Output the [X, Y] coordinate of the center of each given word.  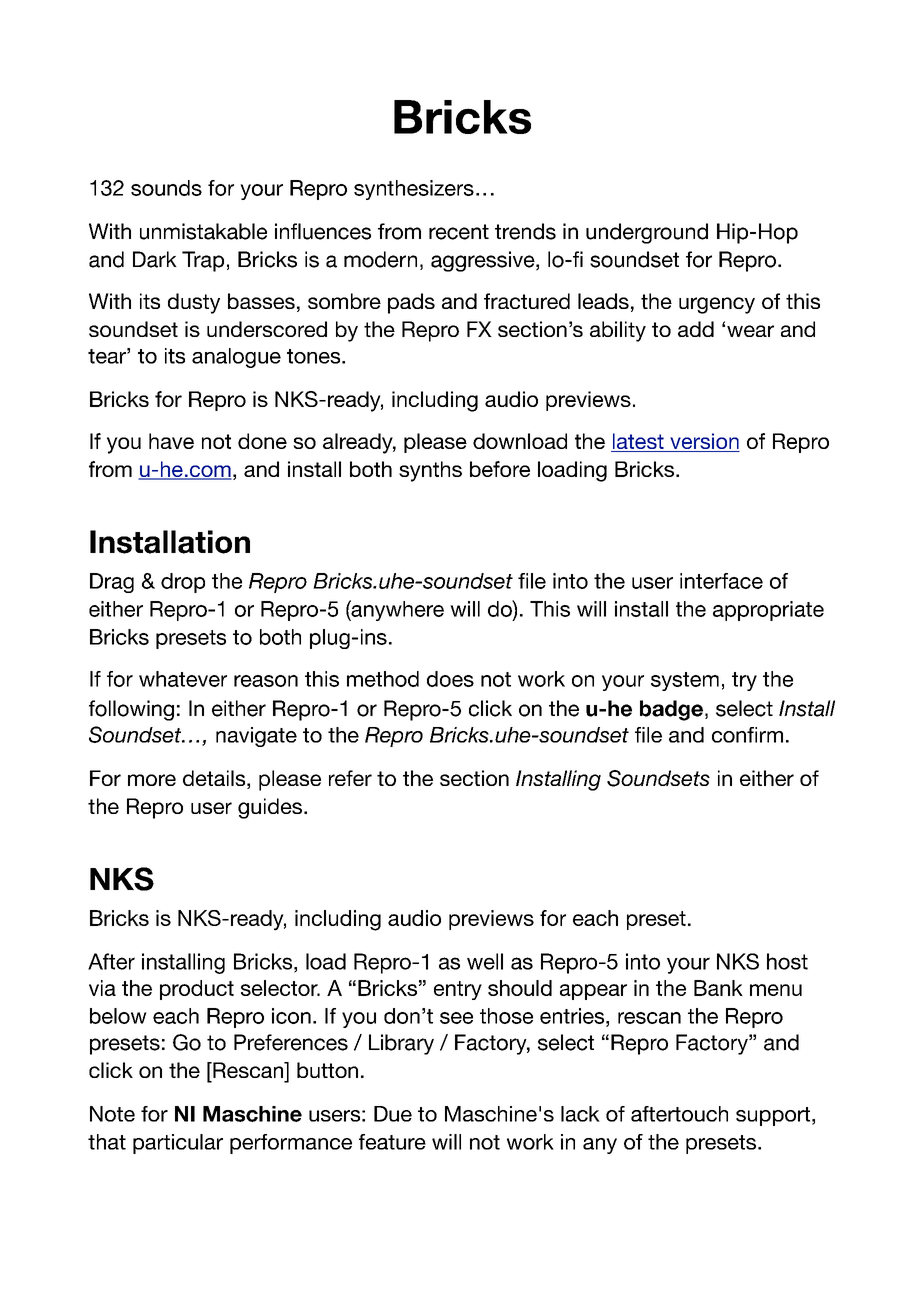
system [685, 681]
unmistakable [203, 231]
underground [647, 233]
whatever [183, 679]
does [450, 679]
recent [459, 232]
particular [178, 1144]
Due [393, 1114]
